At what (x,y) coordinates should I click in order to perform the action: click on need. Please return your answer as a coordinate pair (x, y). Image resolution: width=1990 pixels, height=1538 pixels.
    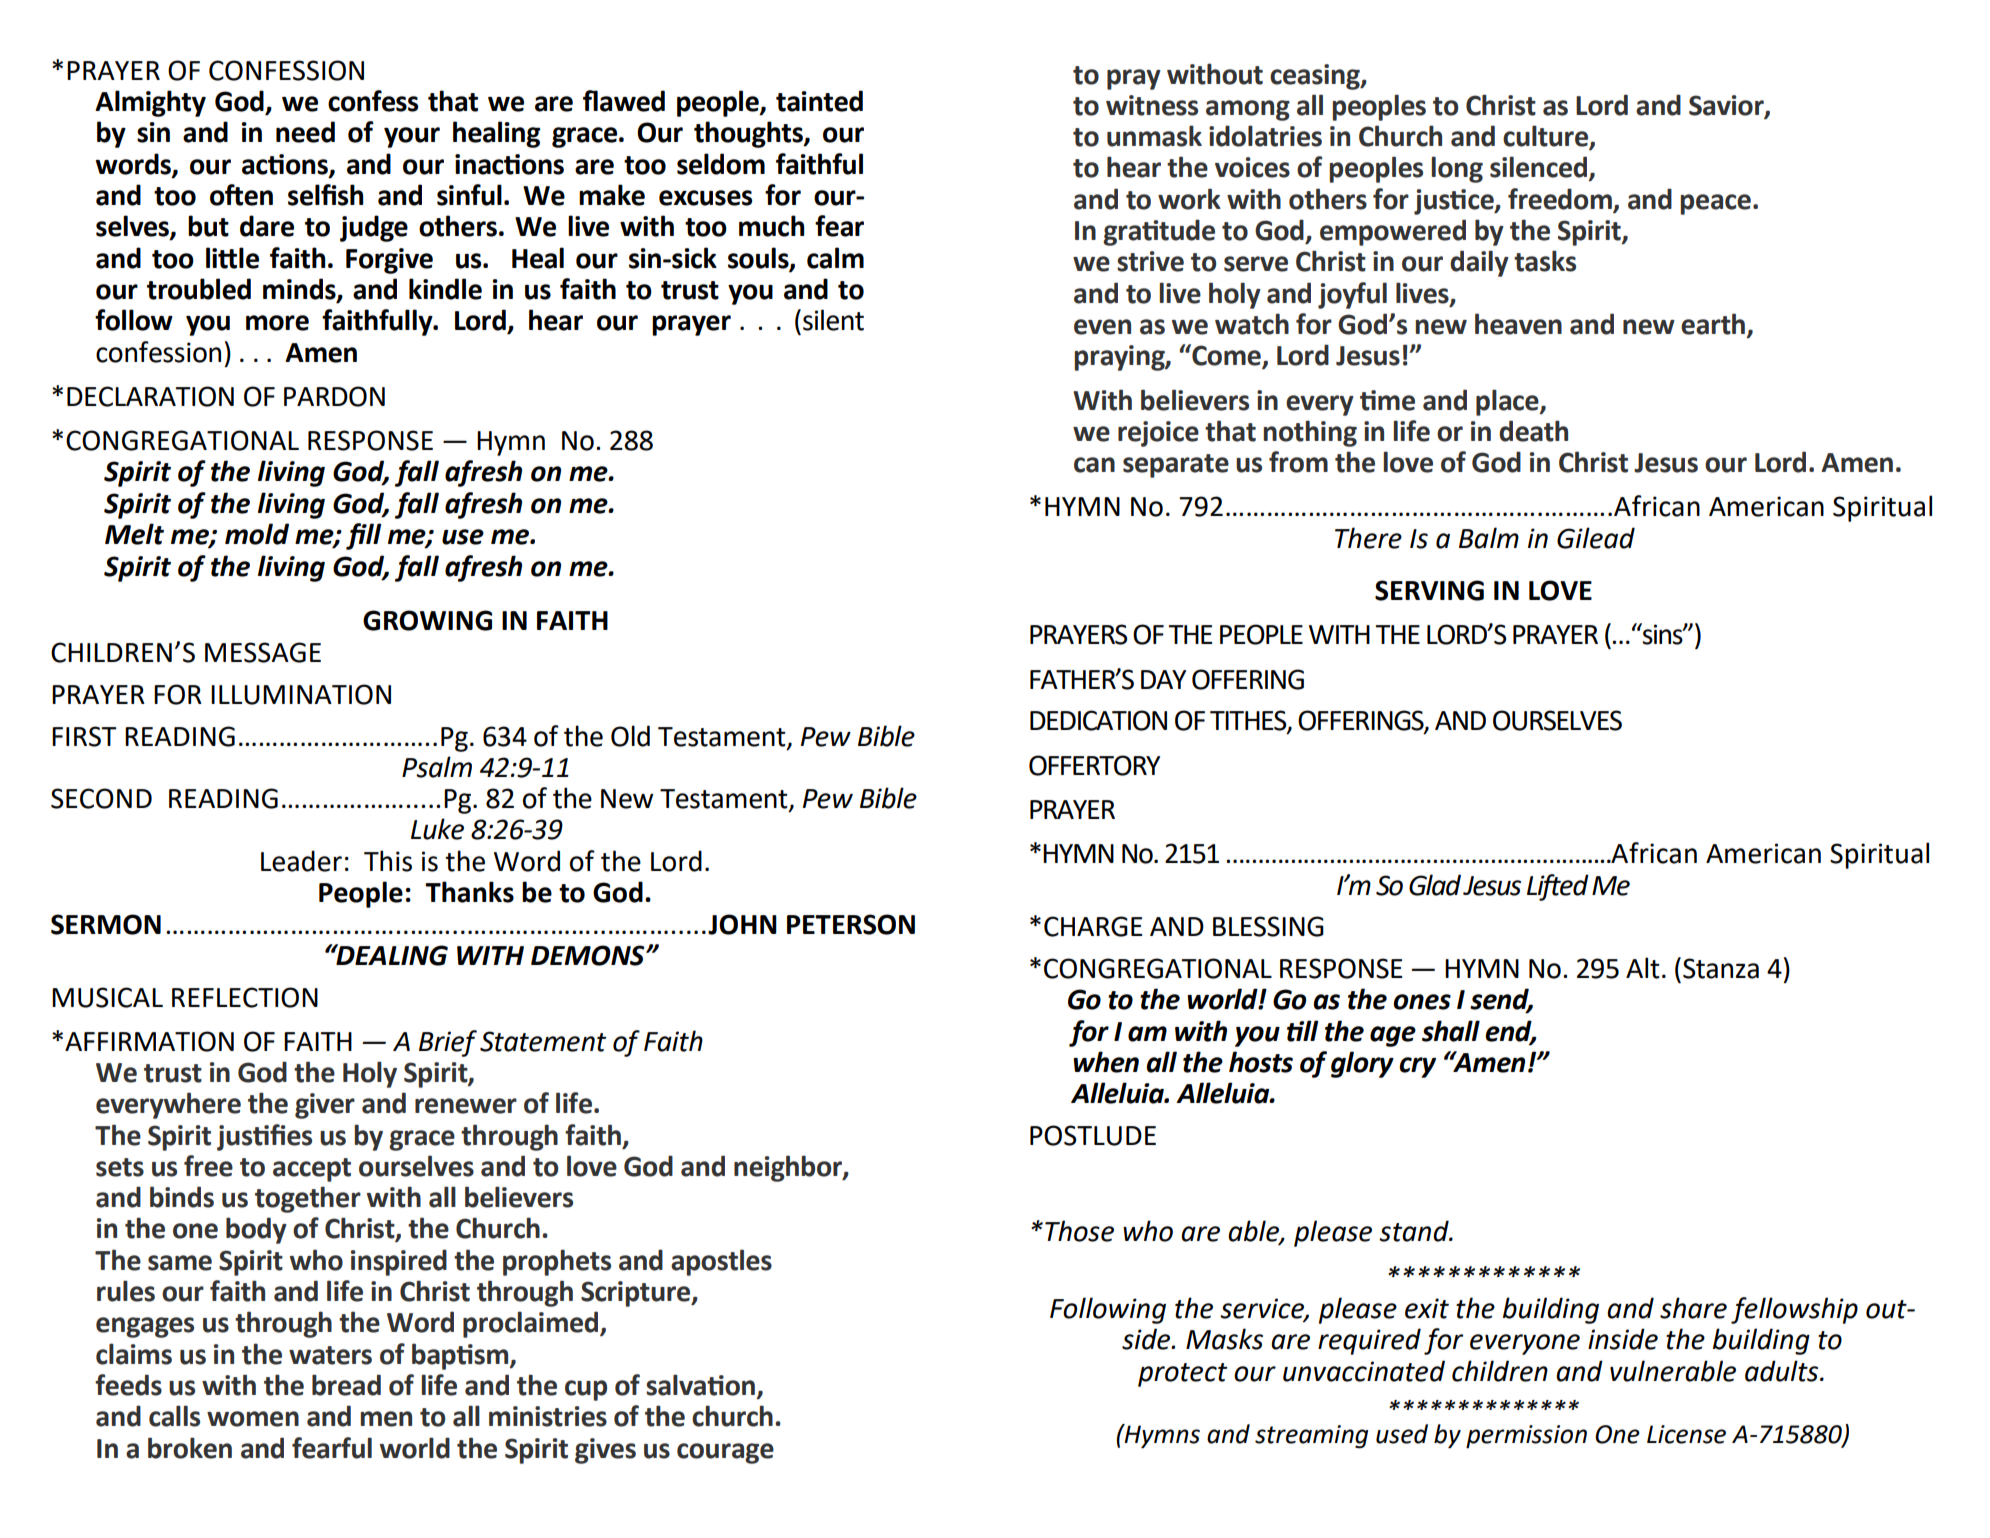
    Looking at the image, I should click on (305, 132).
